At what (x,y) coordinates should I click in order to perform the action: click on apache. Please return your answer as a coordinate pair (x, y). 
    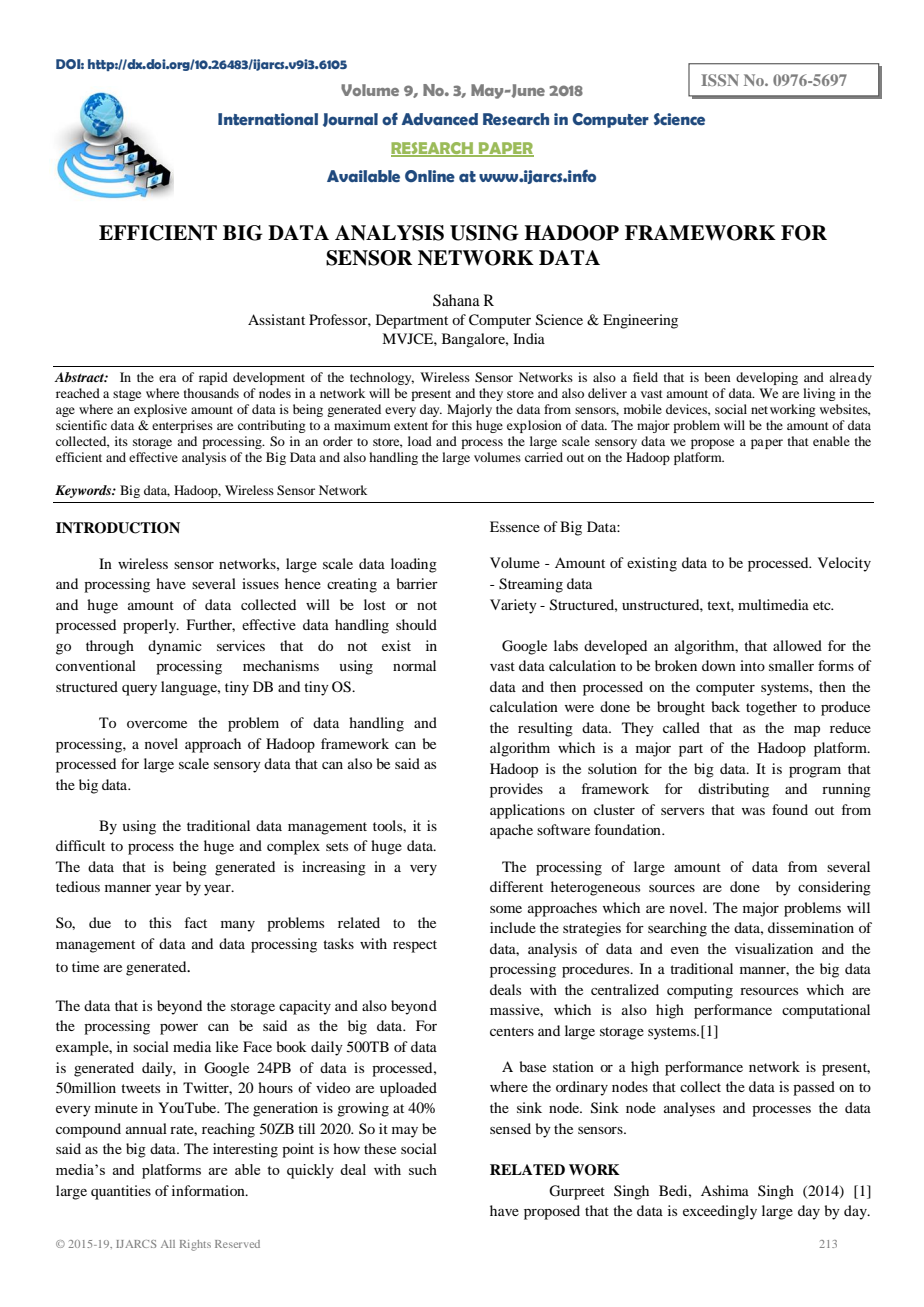
    Looking at the image, I should click on (511, 831).
